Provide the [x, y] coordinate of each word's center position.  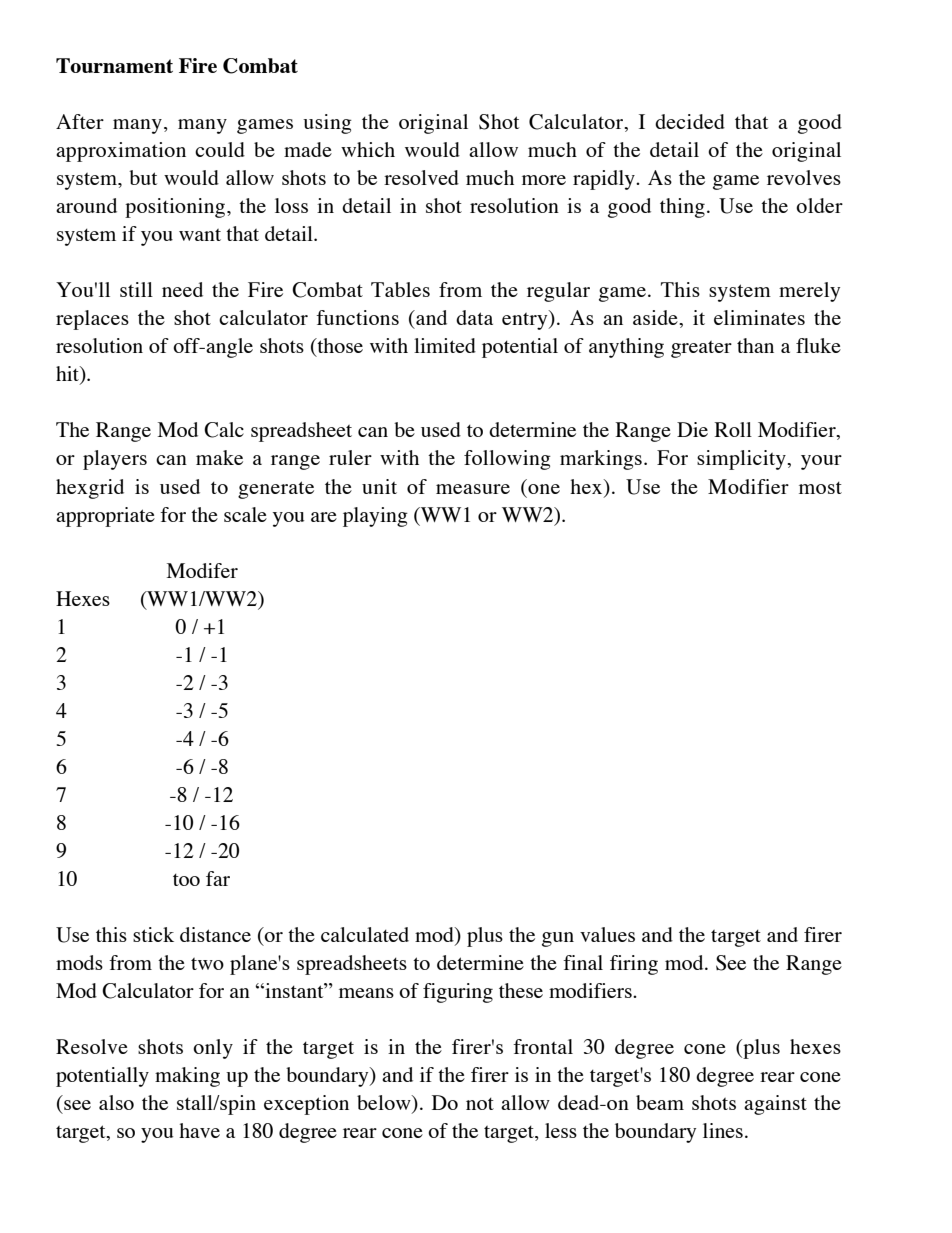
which [368, 149]
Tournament [114, 65]
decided [690, 121]
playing [375, 517]
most [820, 488]
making [187, 1077]
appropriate [105, 517]
